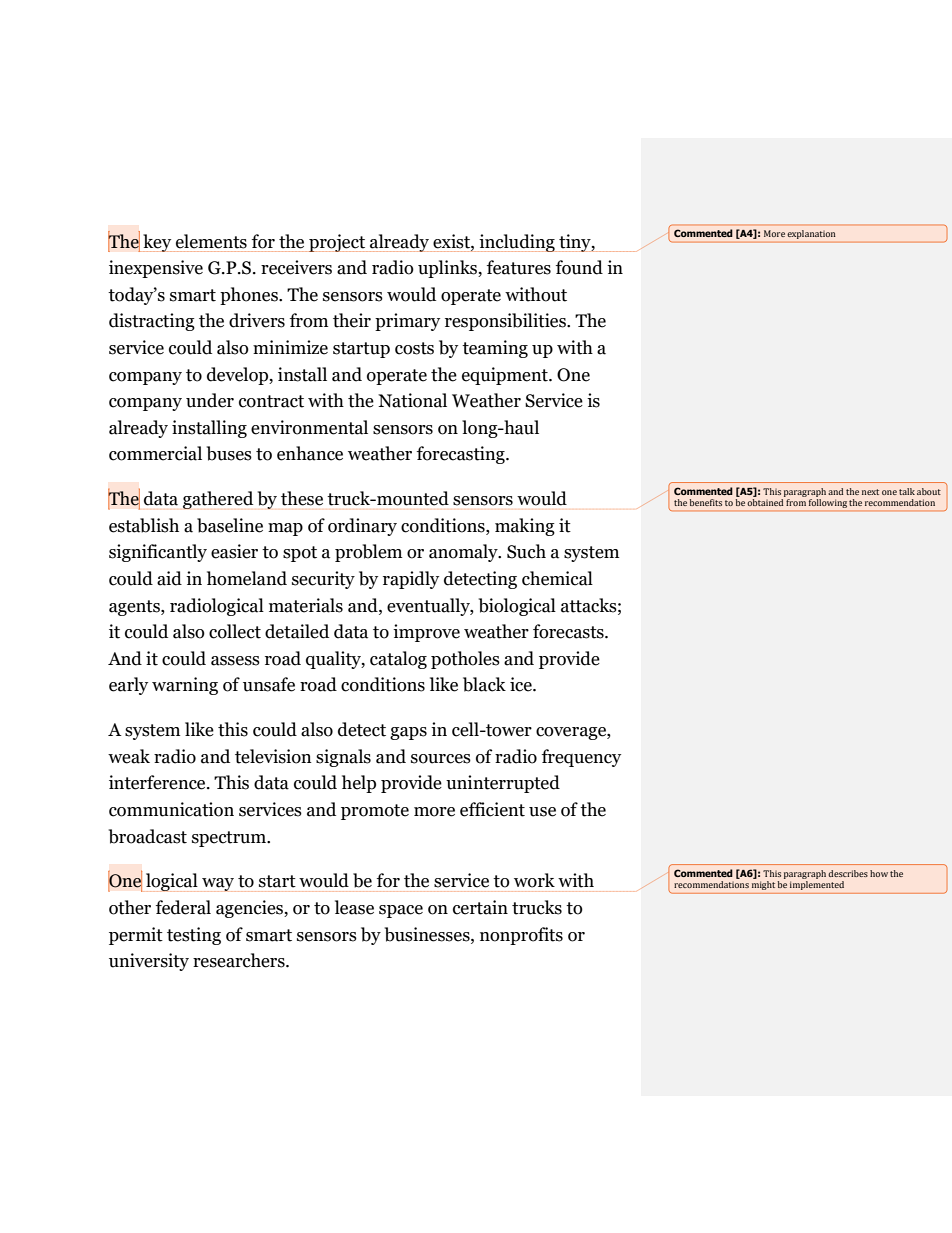 This document has width=952, height=1233. What do you see at coordinates (521, 936) in the document?
I see `nonprofits` at bounding box center [521, 936].
